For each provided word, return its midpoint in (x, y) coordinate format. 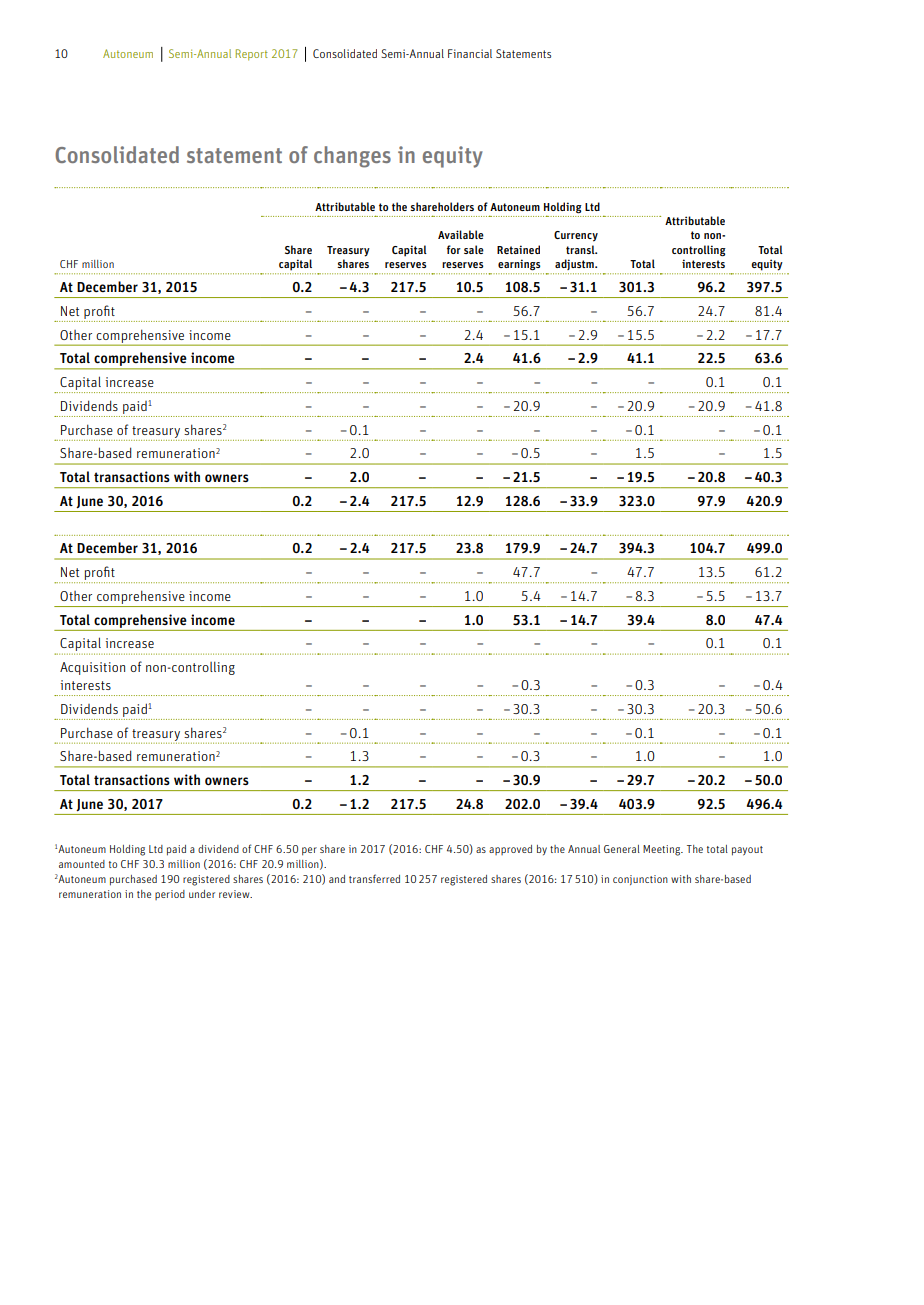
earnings (519, 265)
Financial (470, 53)
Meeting (663, 850)
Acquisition (92, 668)
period (170, 895)
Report (252, 55)
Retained (518, 249)
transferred (374, 878)
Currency (576, 236)
